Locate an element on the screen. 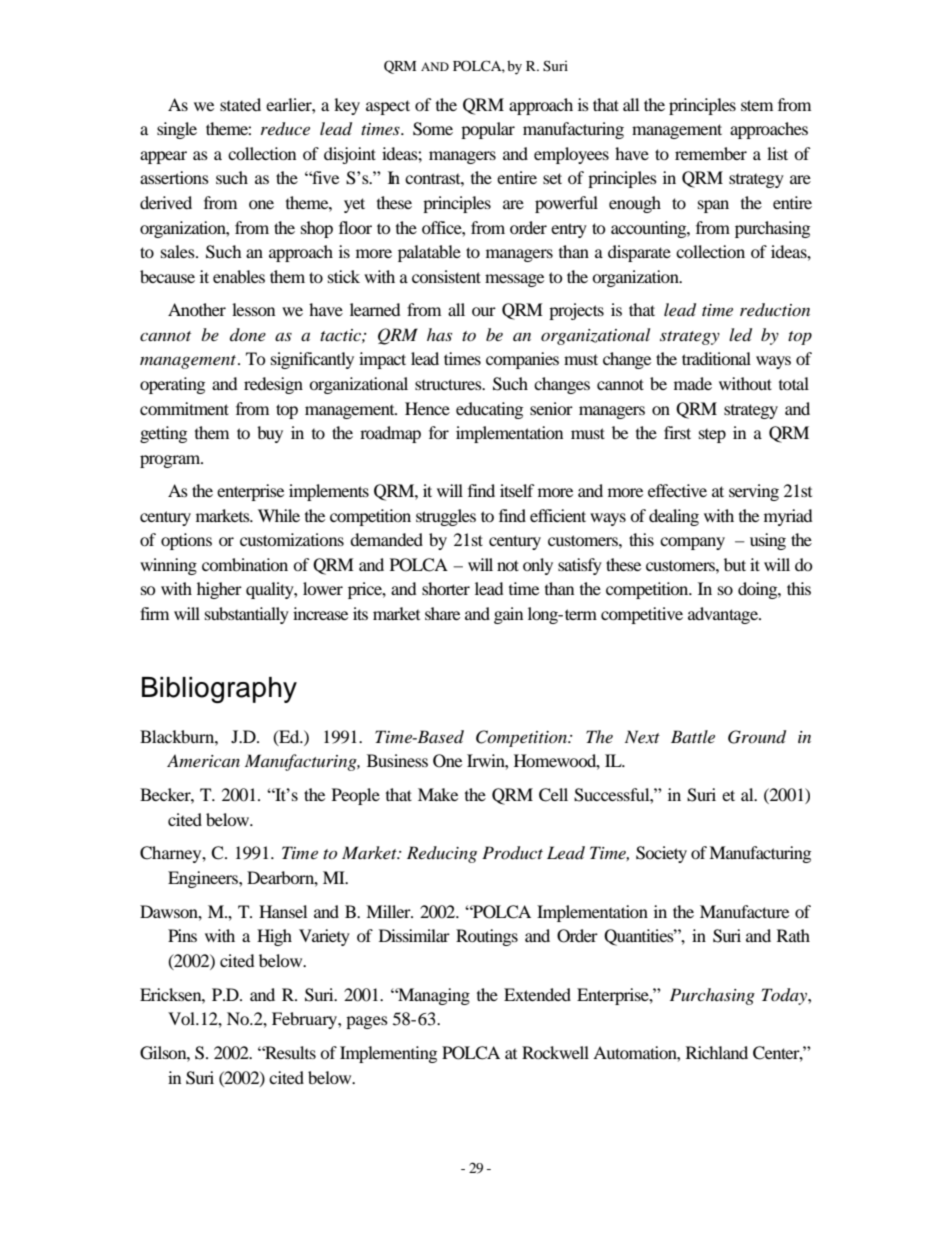  structures is located at coordinates (449, 384).
